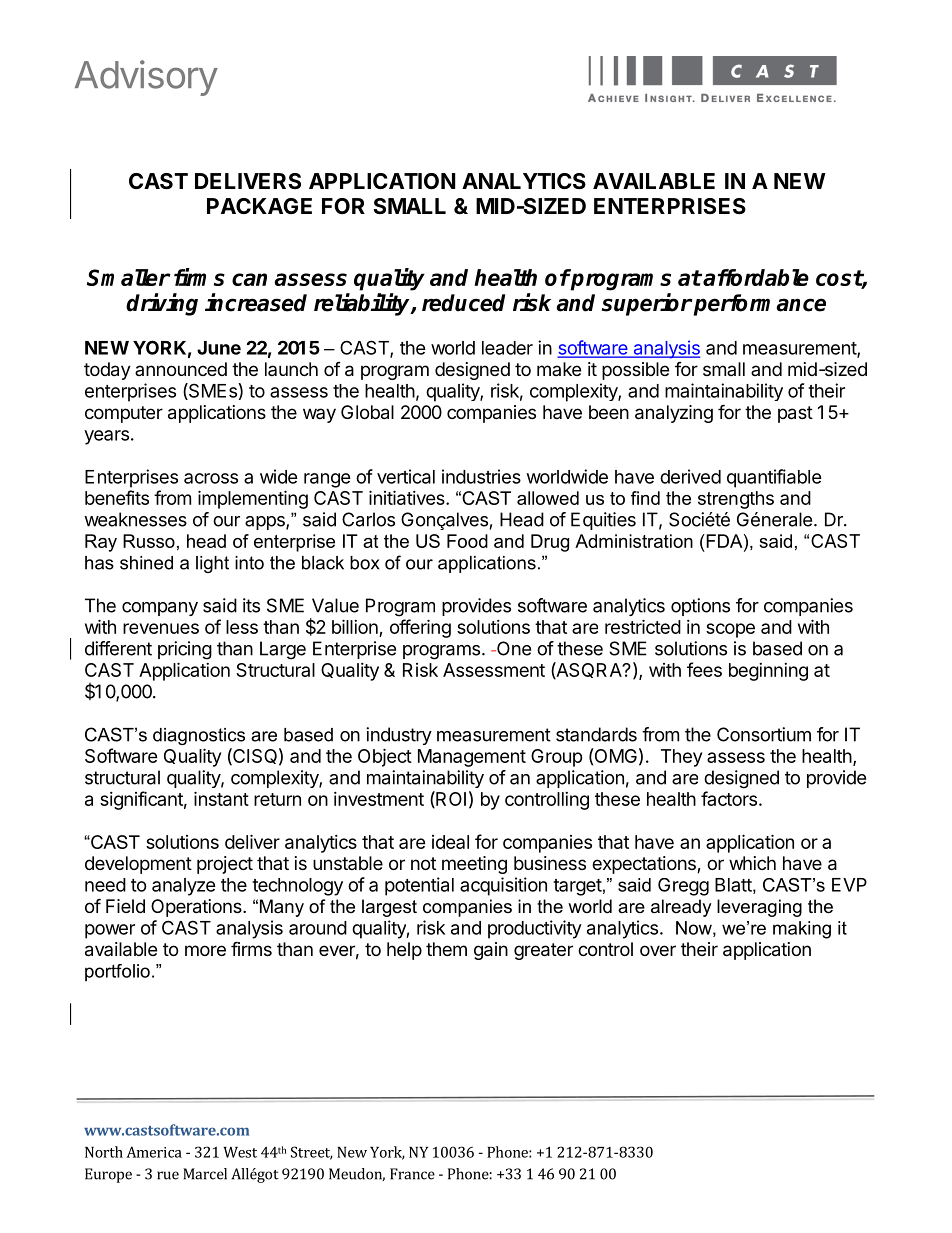 This page has width=952, height=1233. What do you see at coordinates (412, 1174) in the page?
I see `France` at bounding box center [412, 1174].
